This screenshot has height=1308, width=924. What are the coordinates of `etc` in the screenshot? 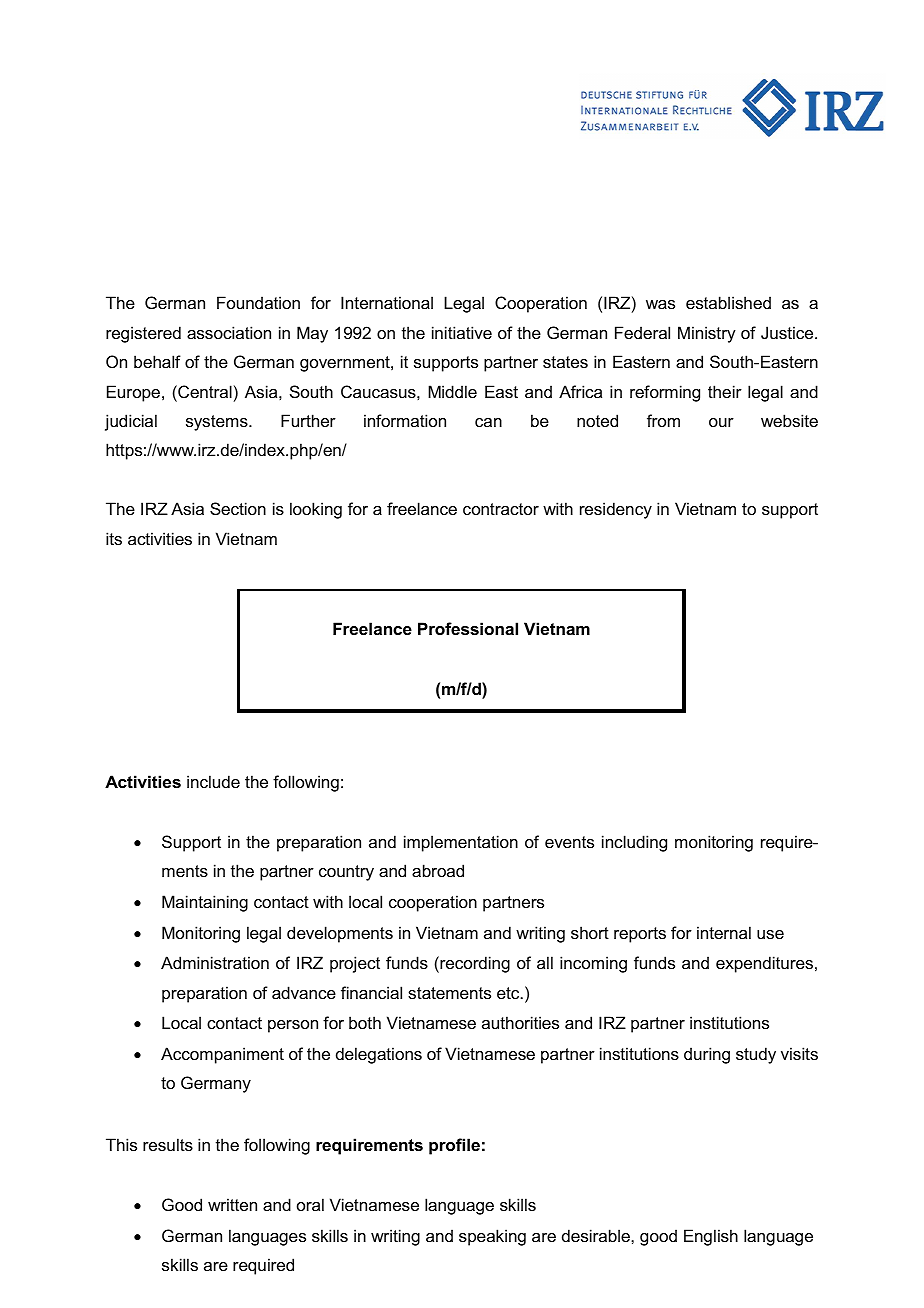 It's located at (509, 993).
